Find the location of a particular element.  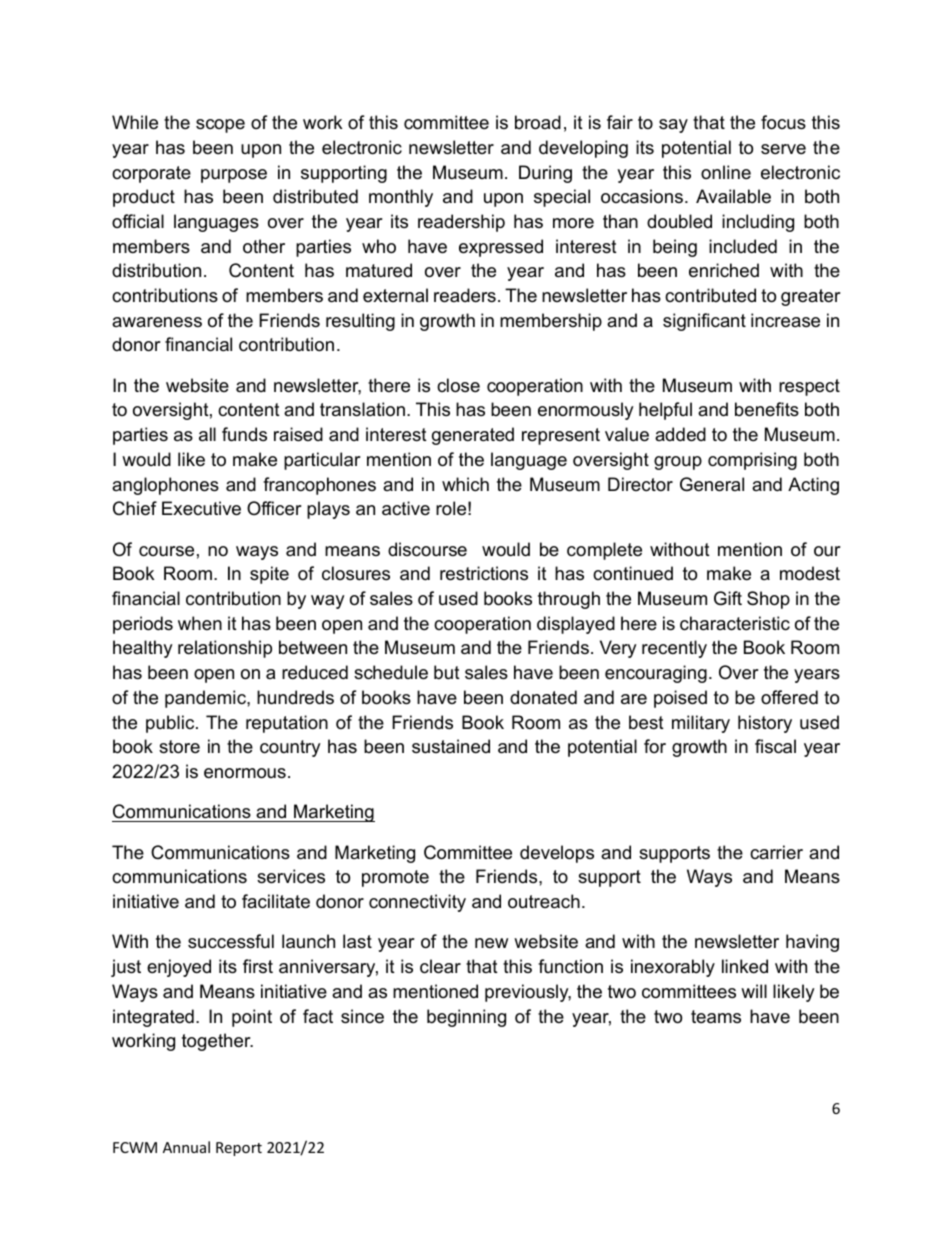

characteristic is located at coordinates (735, 623).
